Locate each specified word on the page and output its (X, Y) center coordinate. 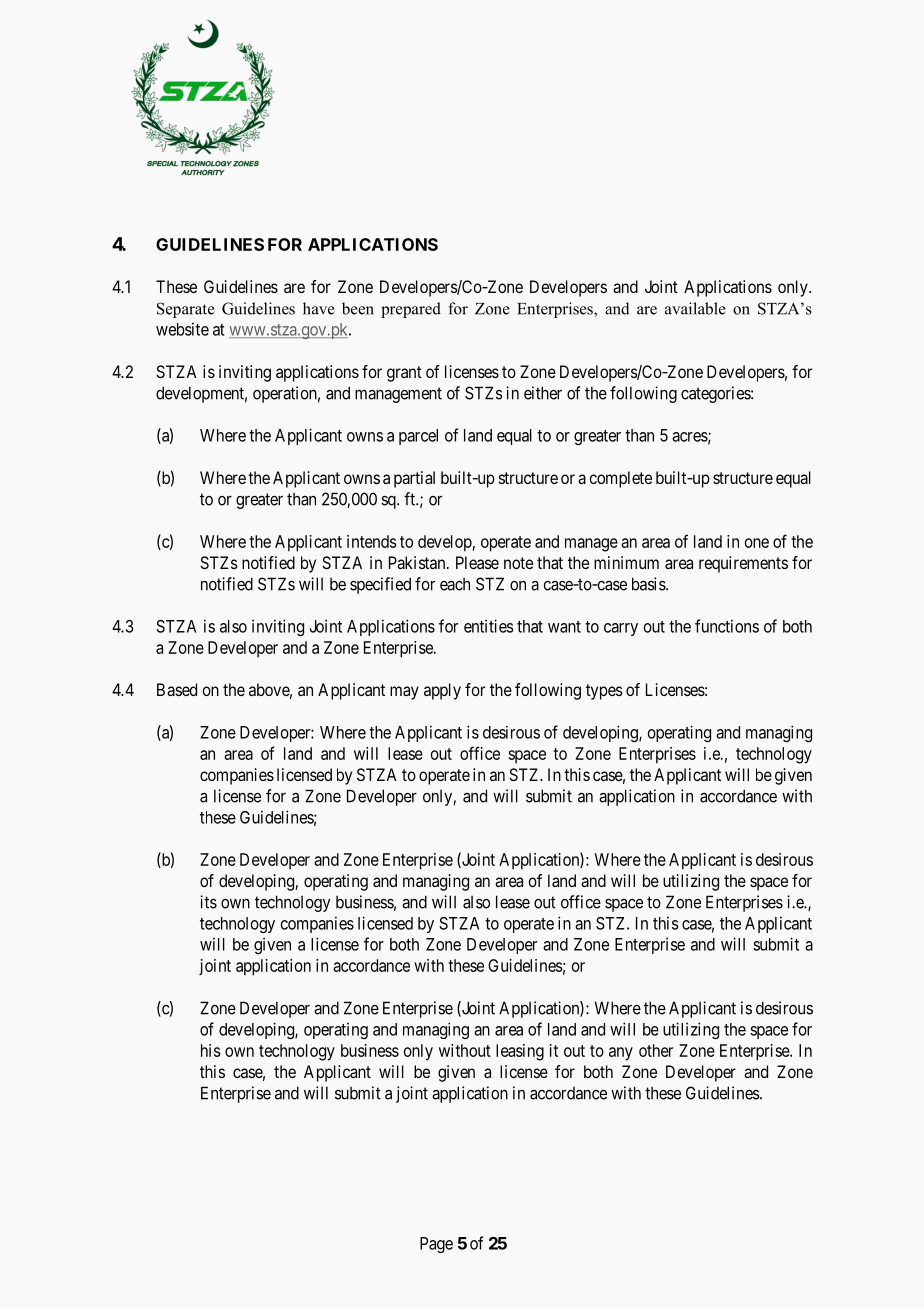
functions (727, 626)
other (656, 1050)
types (604, 692)
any (621, 1054)
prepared (411, 310)
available (695, 308)
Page (436, 1245)
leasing (520, 1052)
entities (489, 626)
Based (177, 689)
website (182, 329)
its (208, 902)
